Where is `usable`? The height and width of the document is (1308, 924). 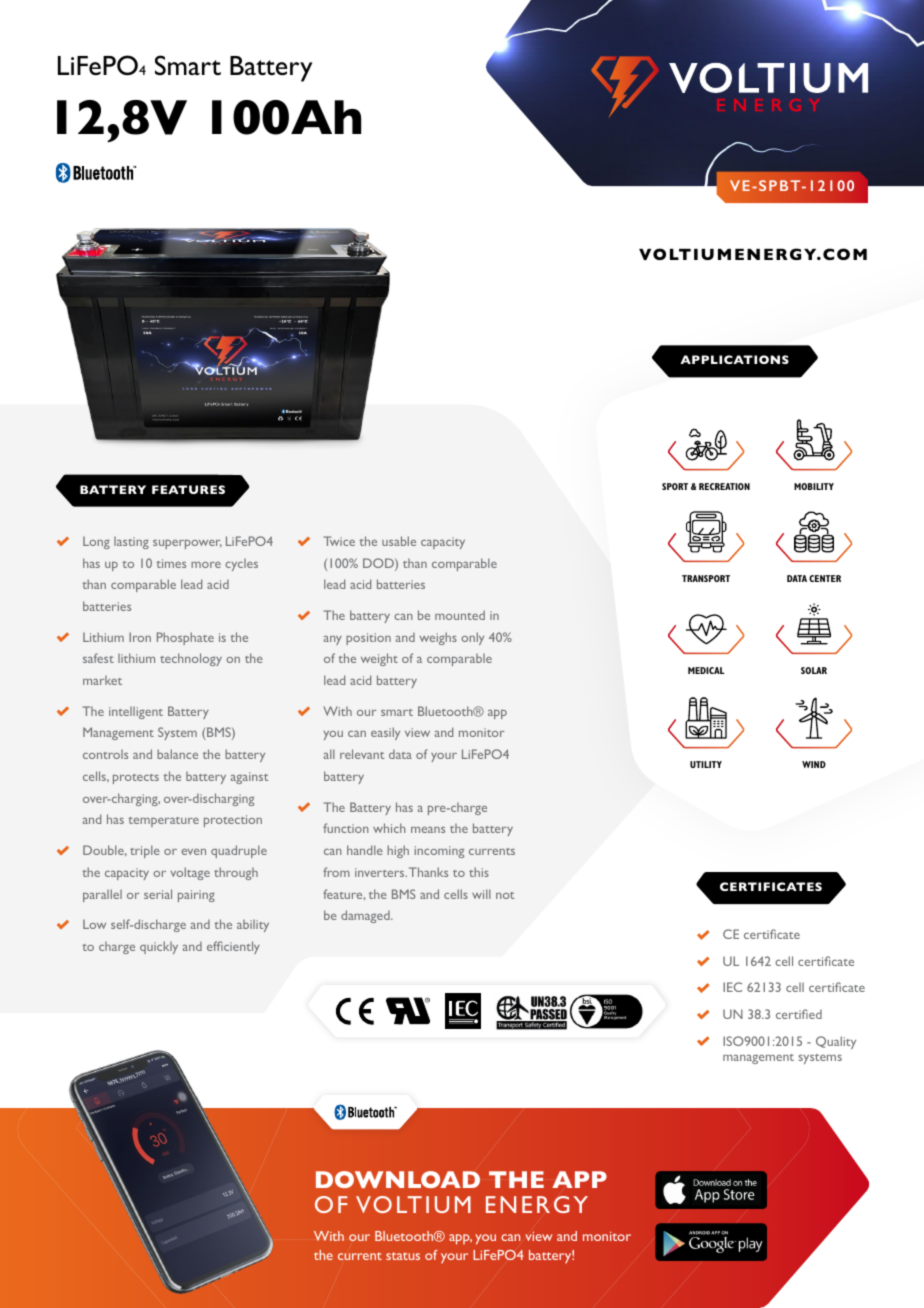 usable is located at coordinates (399, 541).
